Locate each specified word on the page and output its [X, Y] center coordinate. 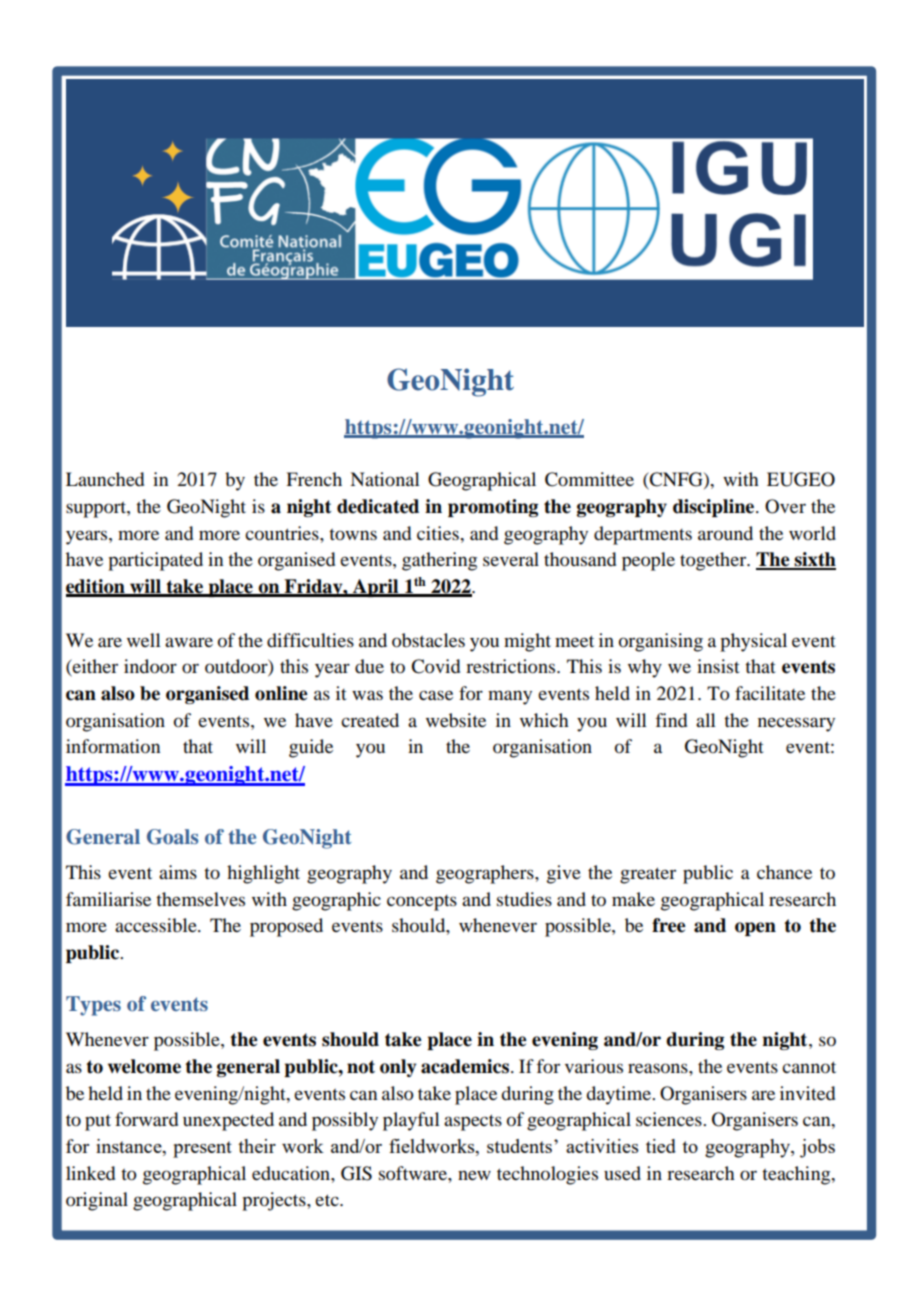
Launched [105, 479]
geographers [486, 874]
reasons [659, 1068]
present [202, 1149]
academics [466, 1066]
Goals [172, 837]
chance [784, 872]
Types [93, 1006]
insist [718, 666]
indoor [150, 666]
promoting [493, 508]
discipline [715, 508]
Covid [435, 666]
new [474, 1175]
